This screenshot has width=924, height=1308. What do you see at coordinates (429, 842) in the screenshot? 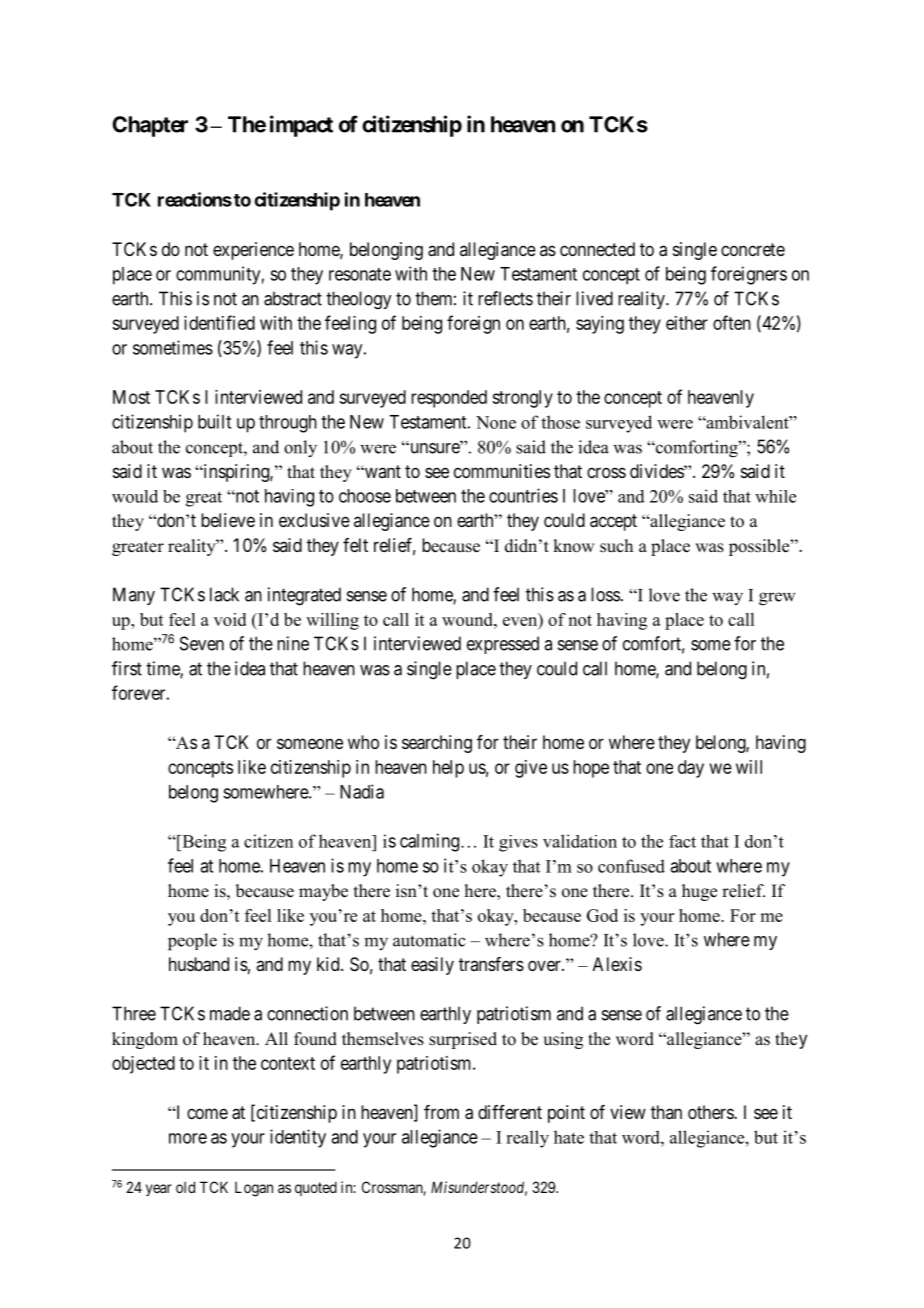
I see `calming` at bounding box center [429, 842].
